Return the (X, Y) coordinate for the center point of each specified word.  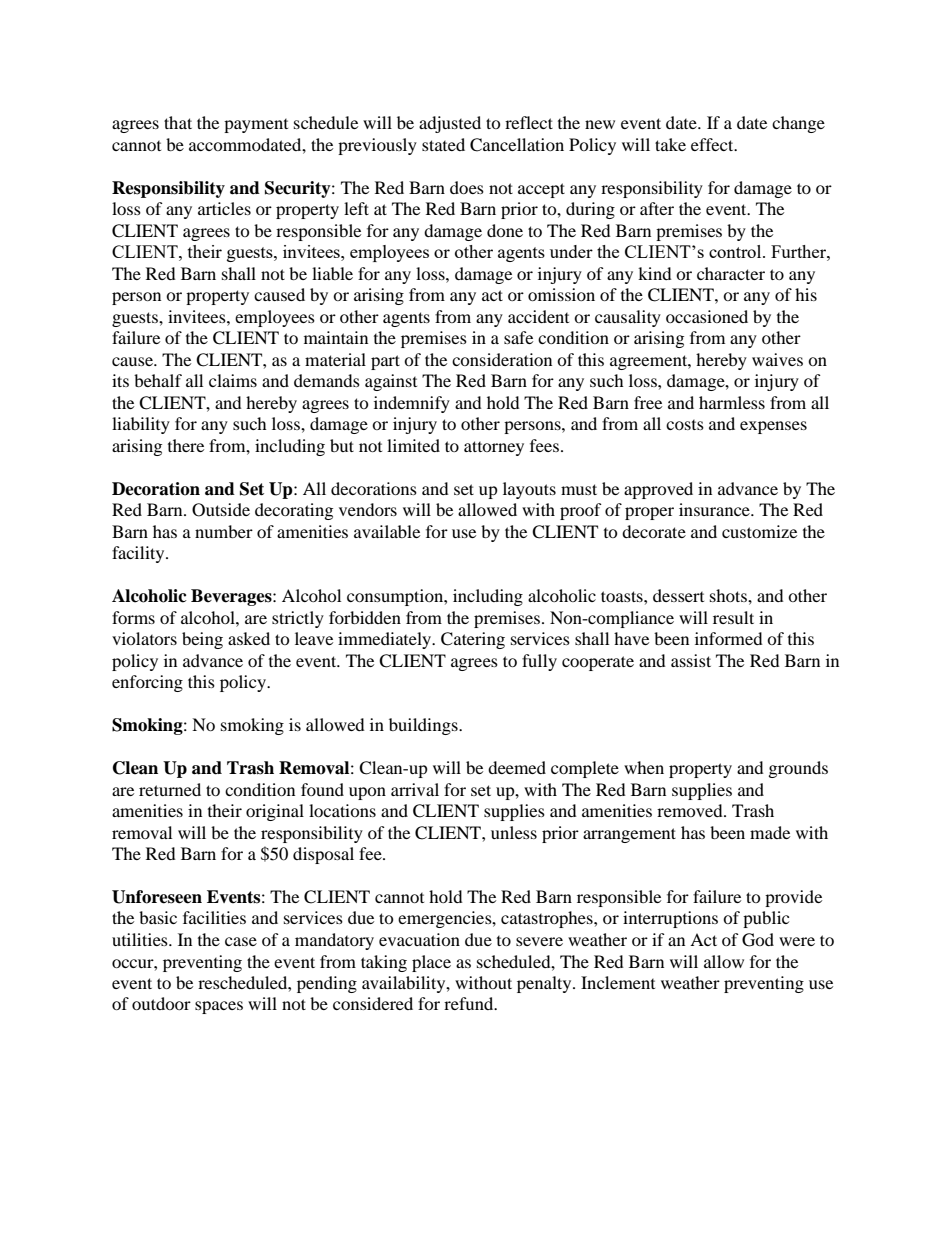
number (224, 531)
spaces (219, 1007)
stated (443, 144)
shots (729, 595)
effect (713, 144)
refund (470, 1003)
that (178, 122)
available (387, 531)
